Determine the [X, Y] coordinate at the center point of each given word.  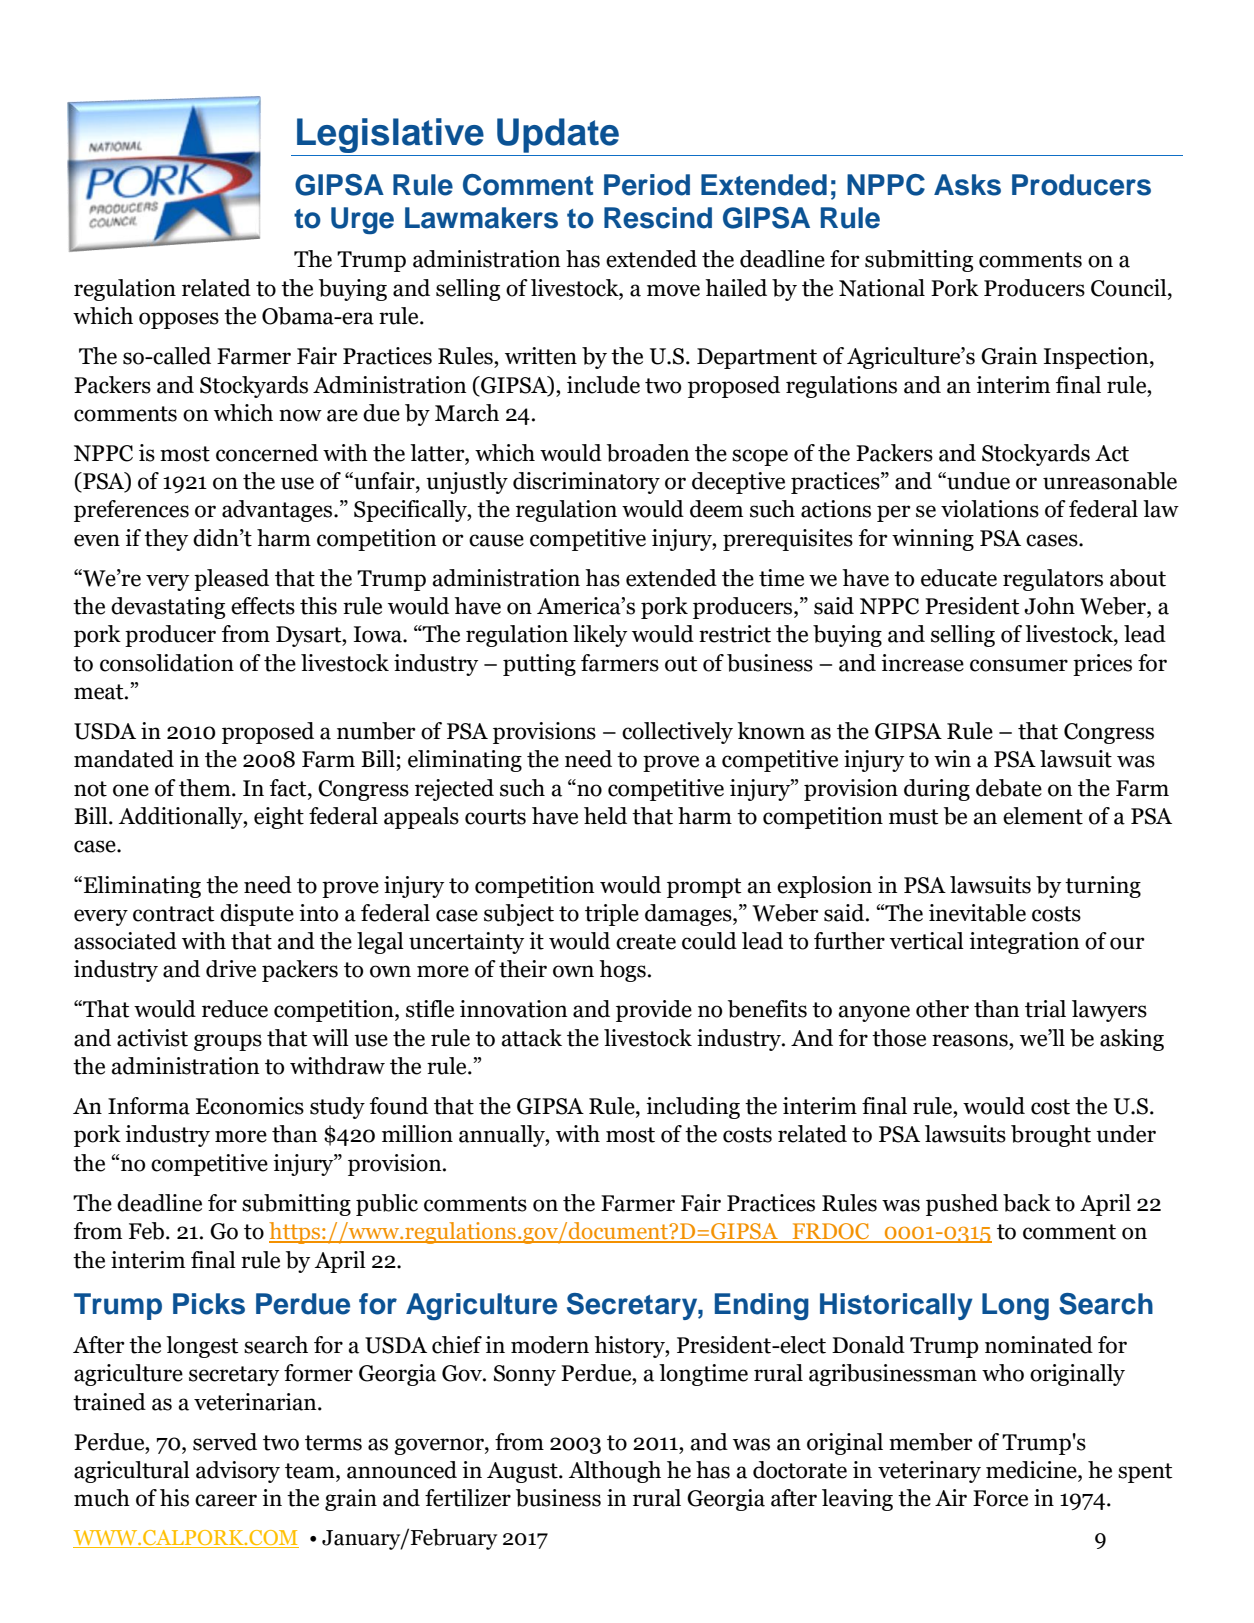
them [206, 788]
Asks [967, 185]
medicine [1032, 1470]
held [605, 816]
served [225, 1442]
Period [647, 185]
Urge [362, 220]
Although [615, 1472]
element [1043, 816]
